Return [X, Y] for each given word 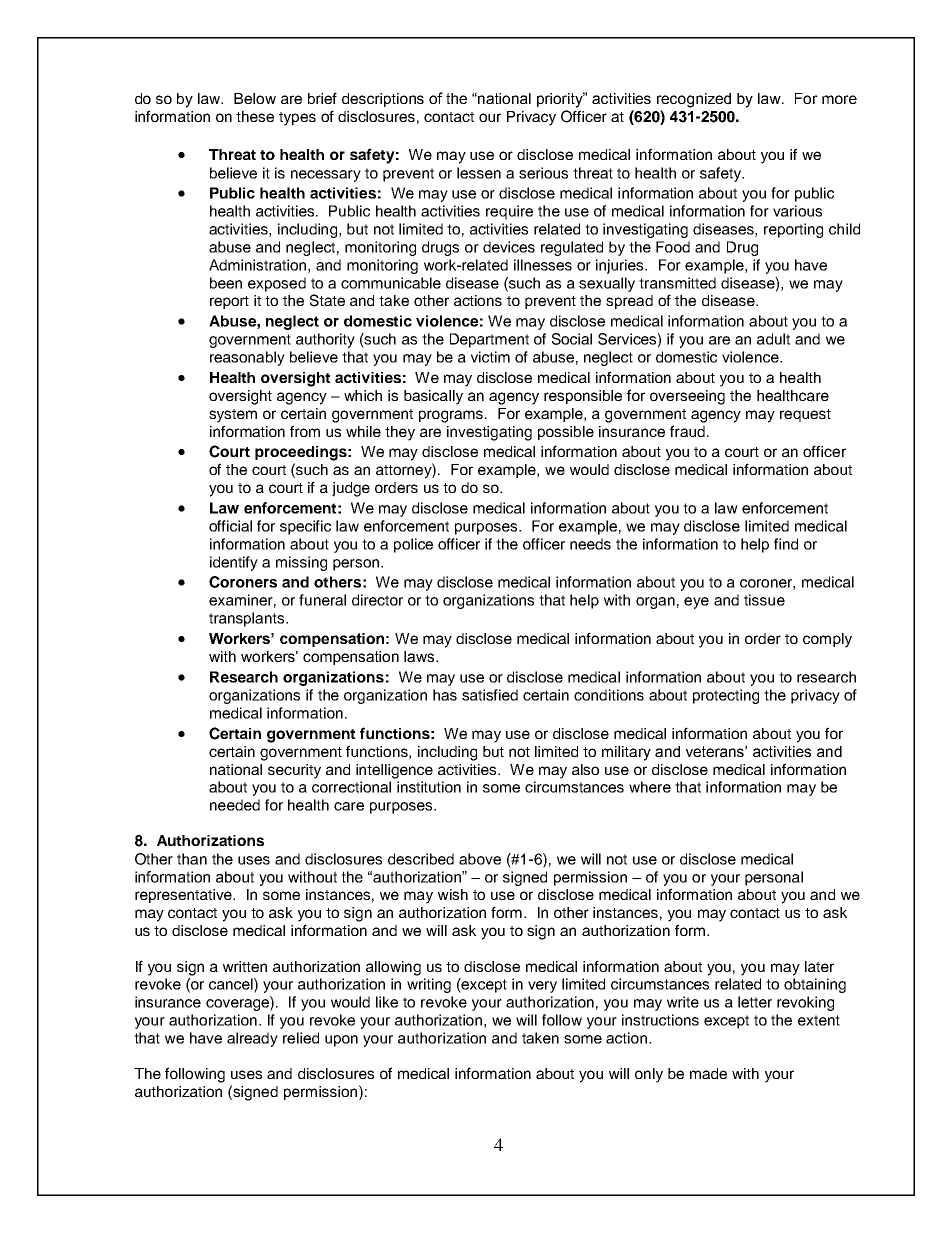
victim [490, 357]
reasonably [247, 358]
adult [773, 339]
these [255, 116]
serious [543, 173]
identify [234, 563]
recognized [694, 100]
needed [235, 805]
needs [590, 544]
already [252, 1039]
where [650, 787]
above [480, 859]
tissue [764, 600]
